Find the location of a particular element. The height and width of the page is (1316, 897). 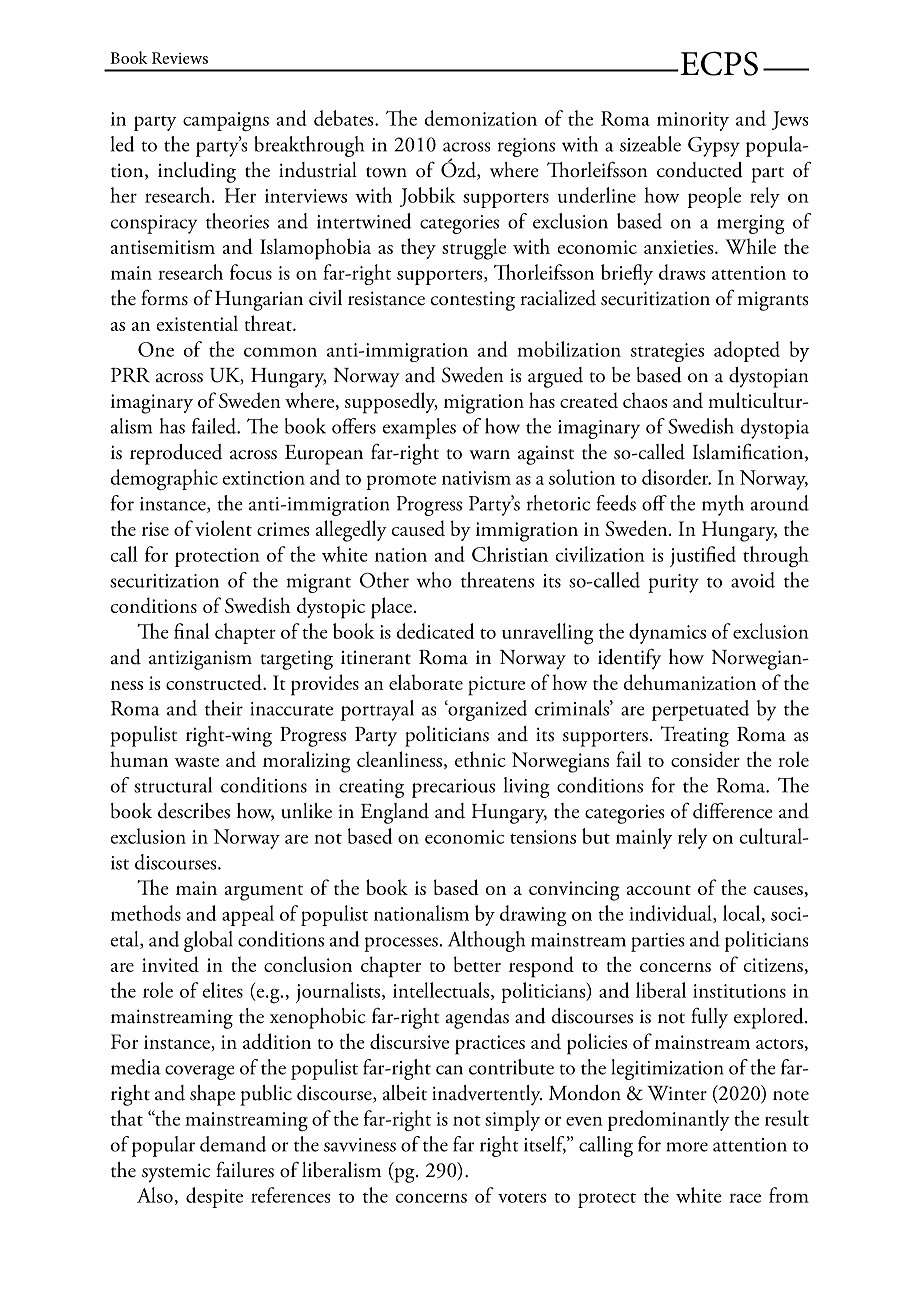

regions is located at coordinates (526, 147).
